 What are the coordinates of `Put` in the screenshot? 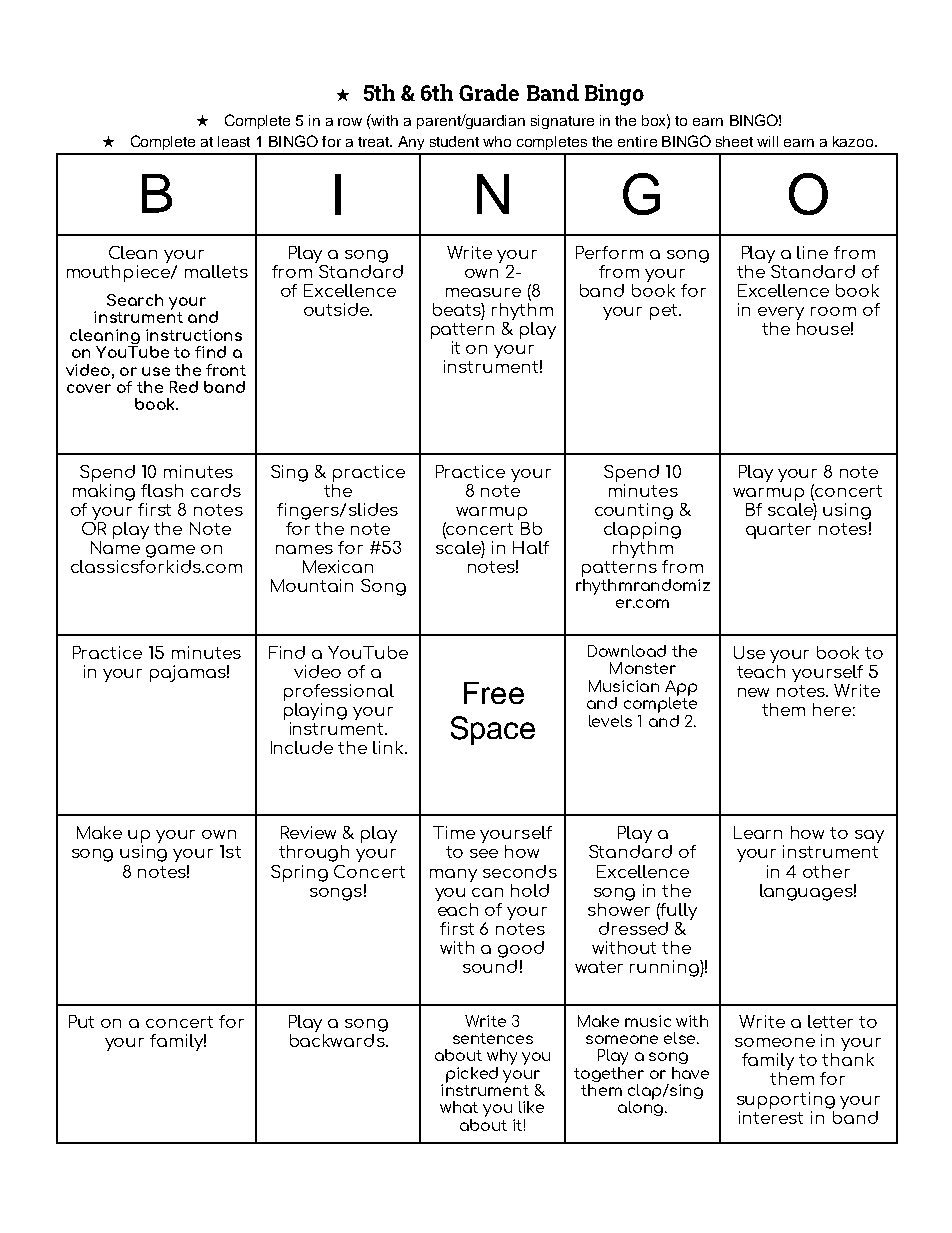 It's located at (81, 1021).
